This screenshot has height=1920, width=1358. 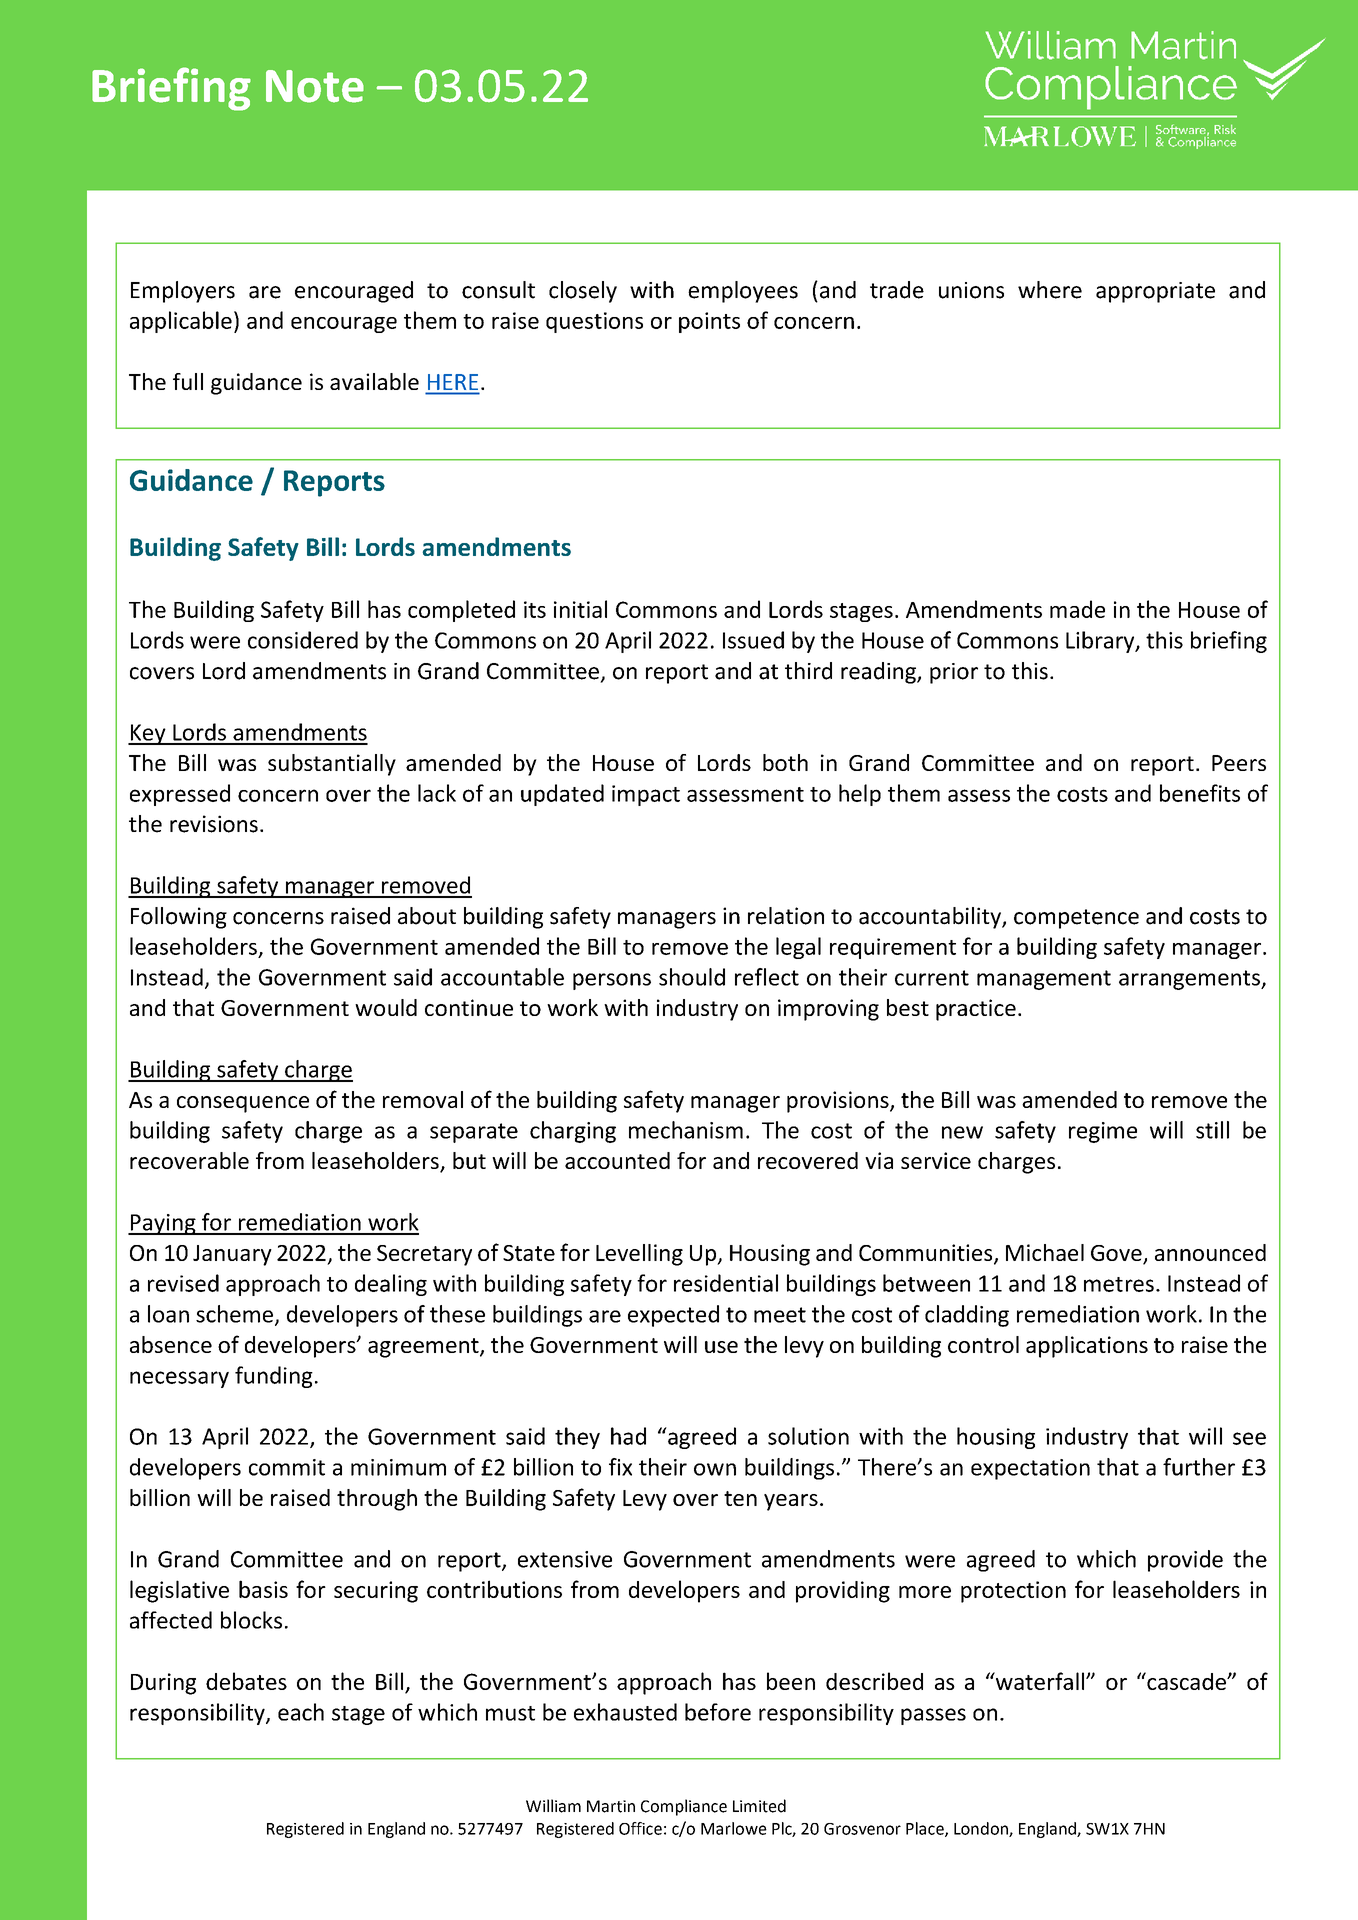 What do you see at coordinates (274, 1377) in the screenshot?
I see `funding` at bounding box center [274, 1377].
